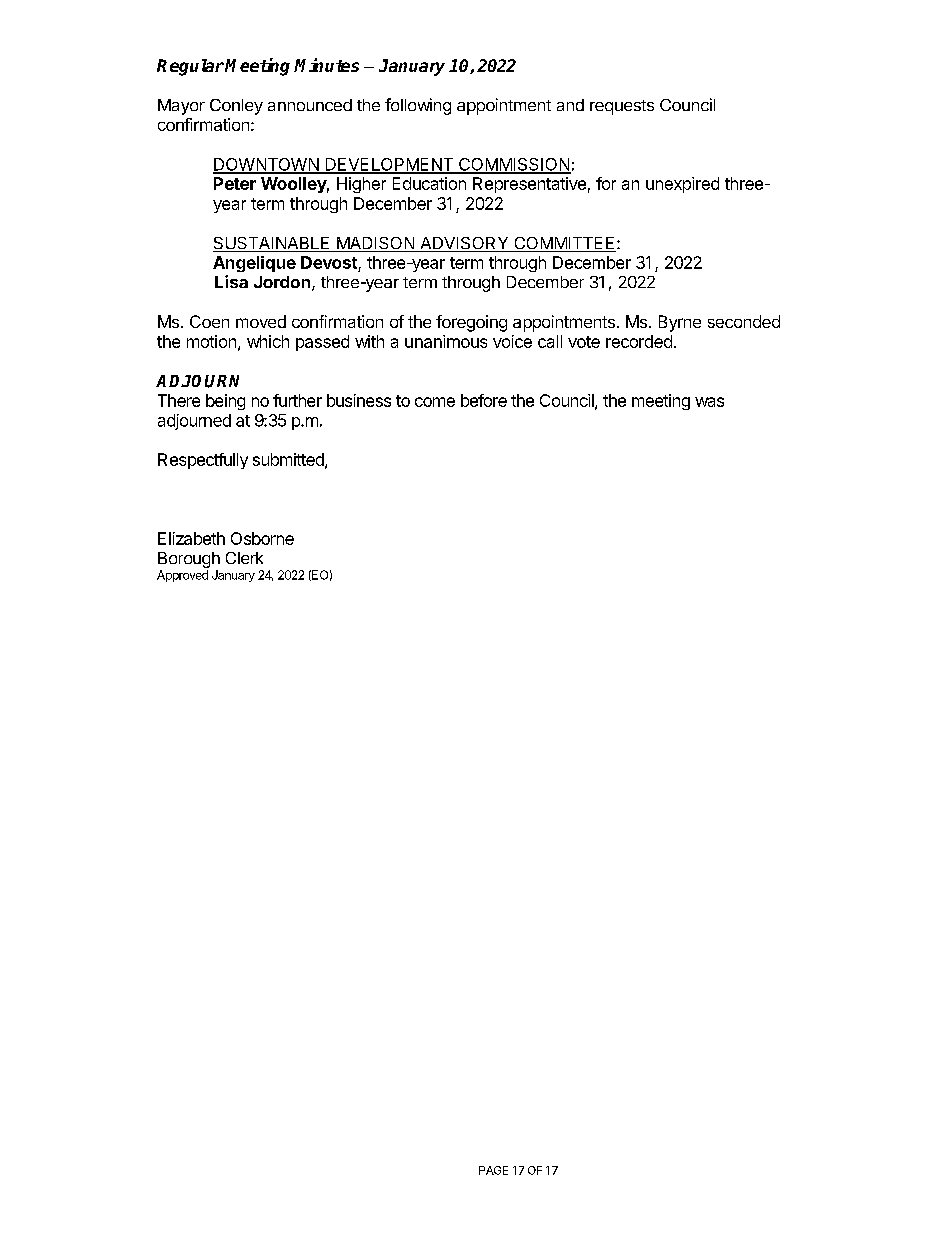 The image size is (952, 1233). I want to click on Osborne, so click(262, 538).
